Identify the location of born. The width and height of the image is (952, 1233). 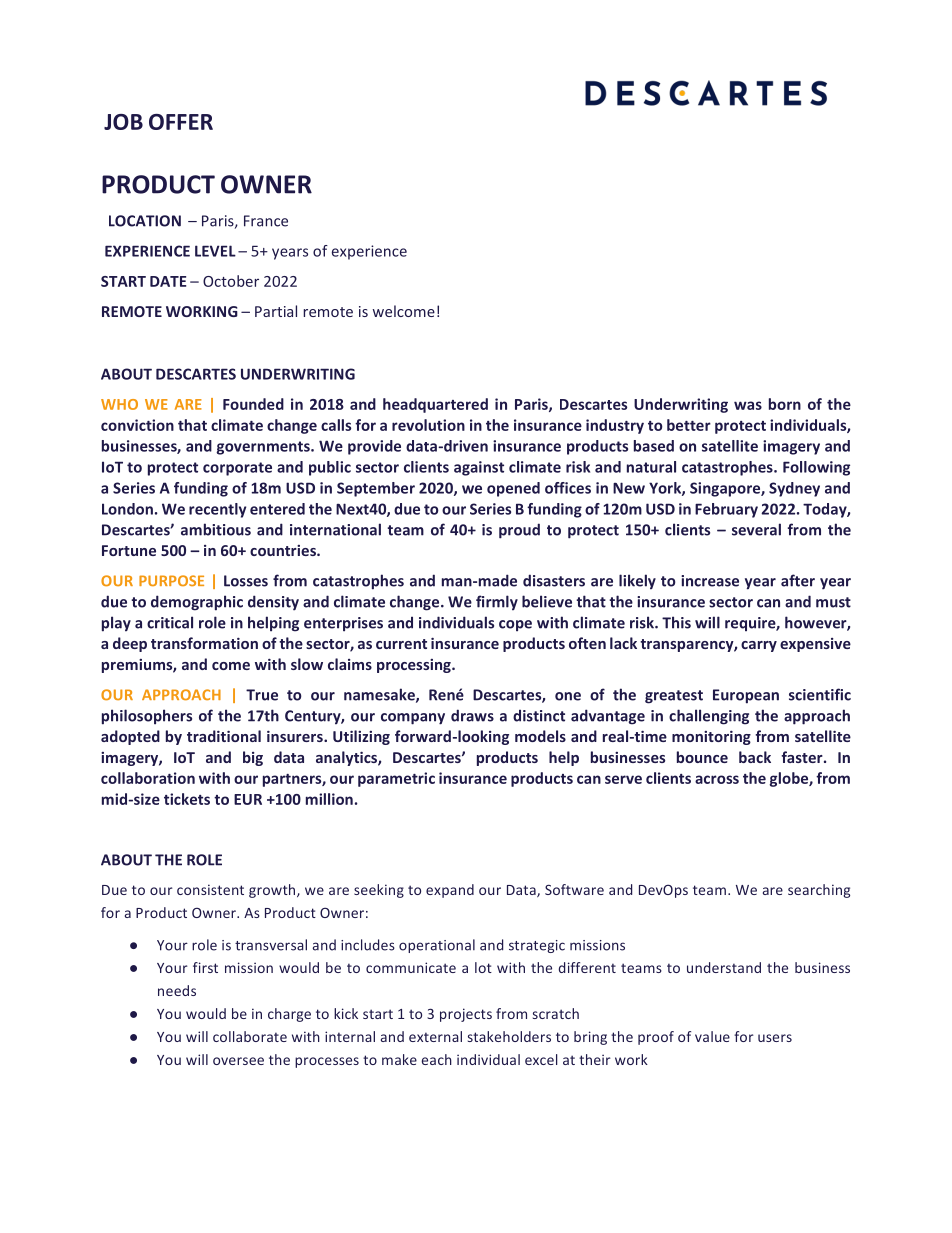
(785, 404).
